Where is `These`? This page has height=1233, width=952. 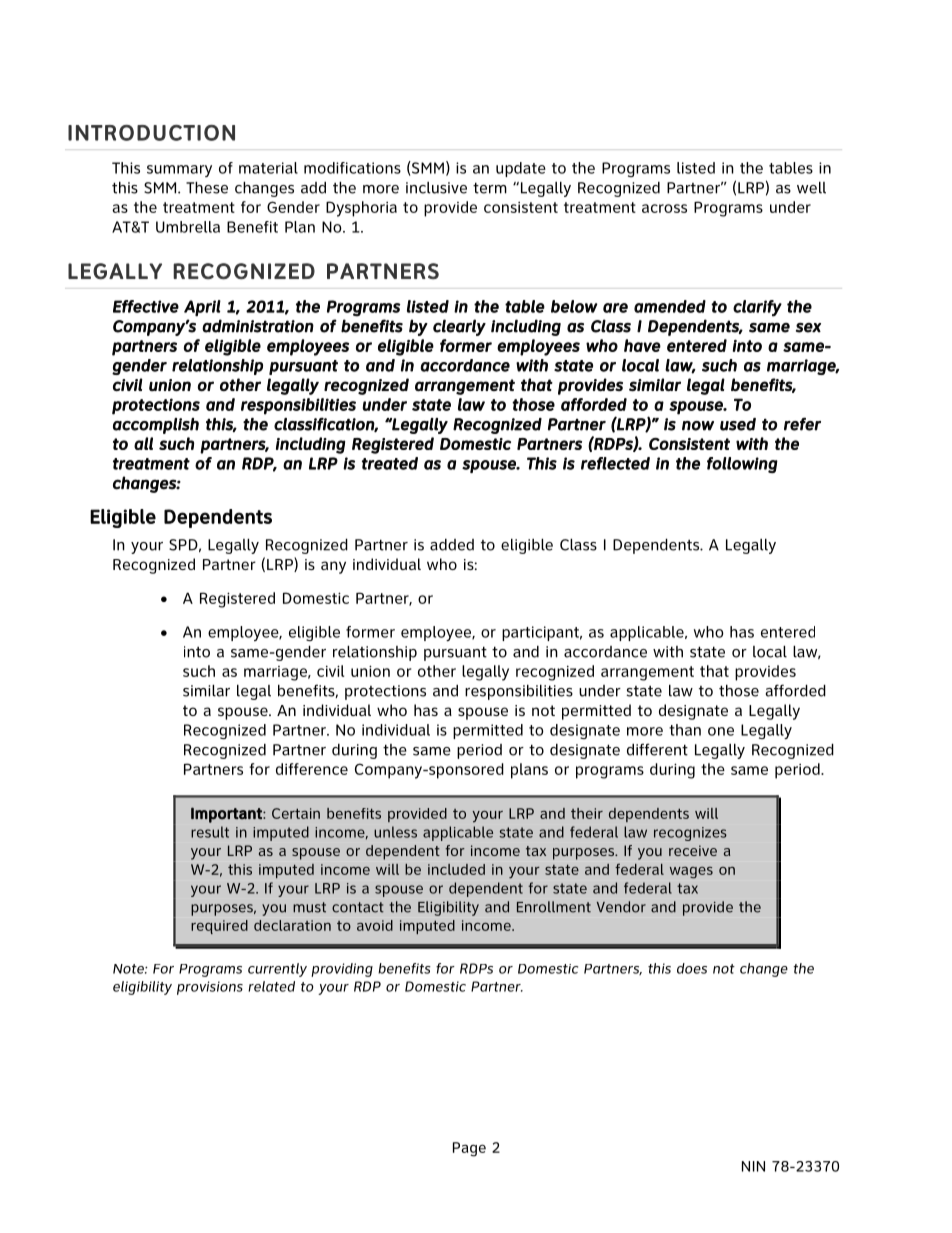
These is located at coordinates (207, 188).
